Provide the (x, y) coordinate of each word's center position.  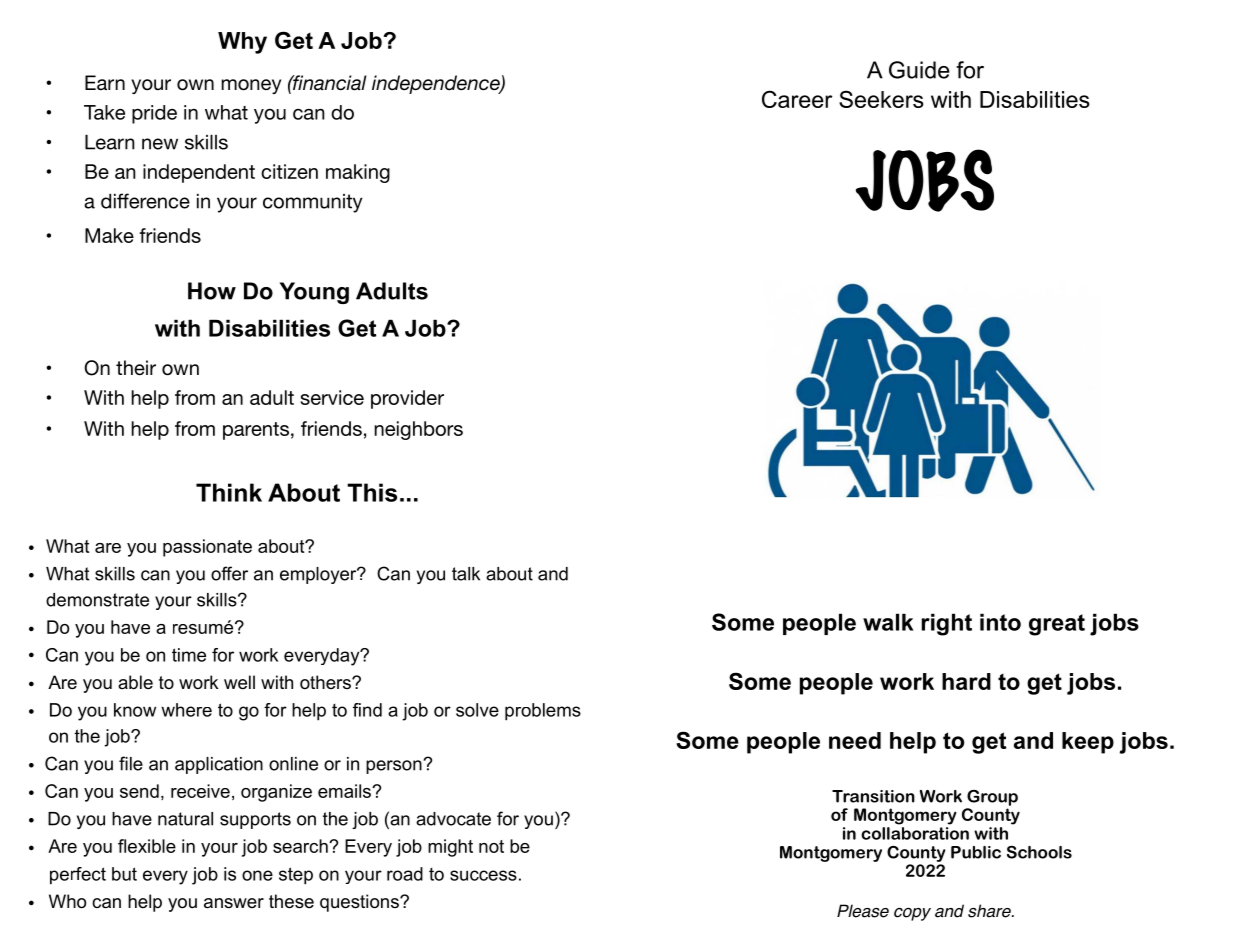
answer (234, 903)
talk (466, 574)
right (946, 624)
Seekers (881, 99)
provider (407, 399)
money (251, 86)
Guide (919, 70)
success (483, 875)
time (189, 655)
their (136, 367)
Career (797, 99)
